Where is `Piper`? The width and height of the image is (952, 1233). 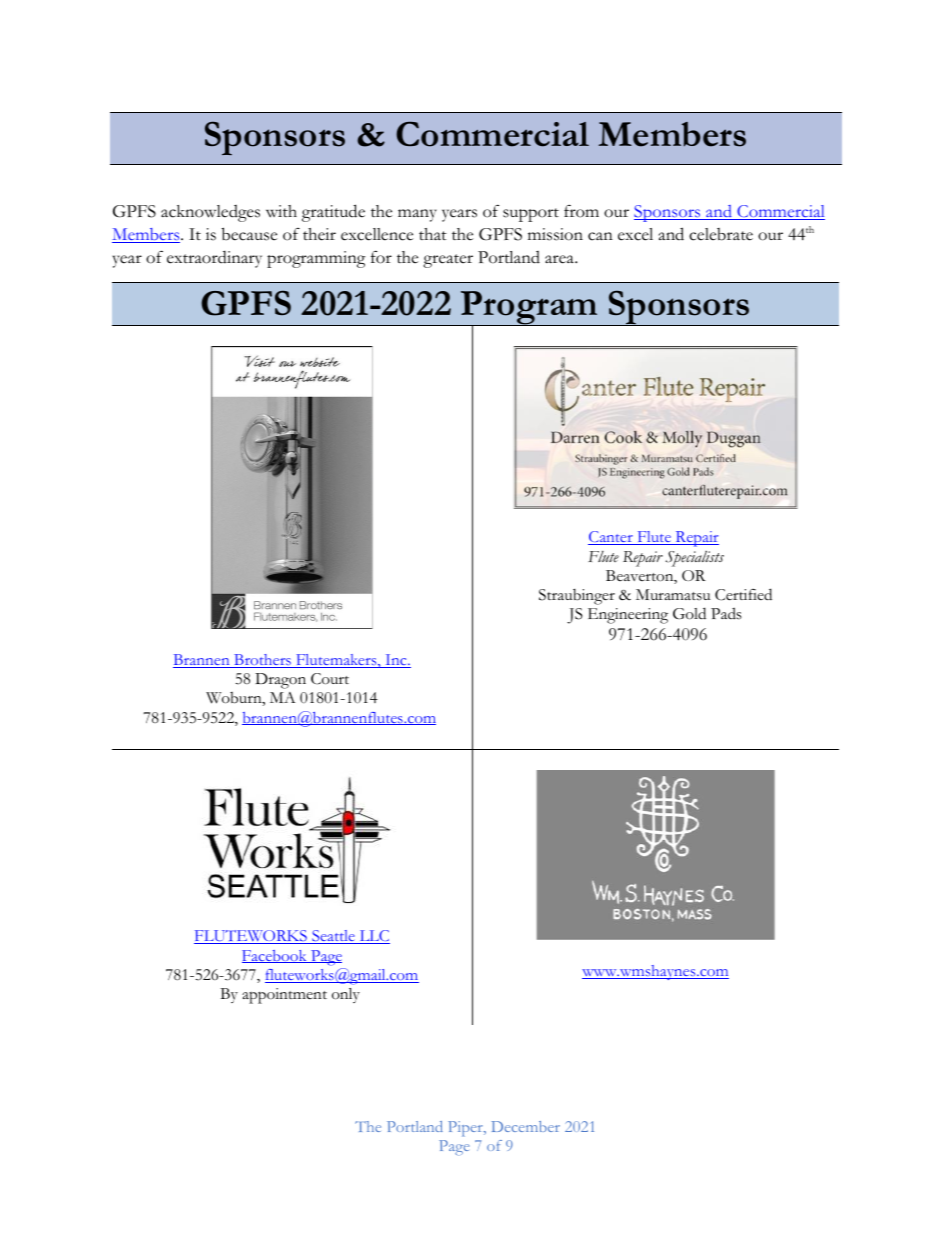
Piper is located at coordinates (466, 1129).
